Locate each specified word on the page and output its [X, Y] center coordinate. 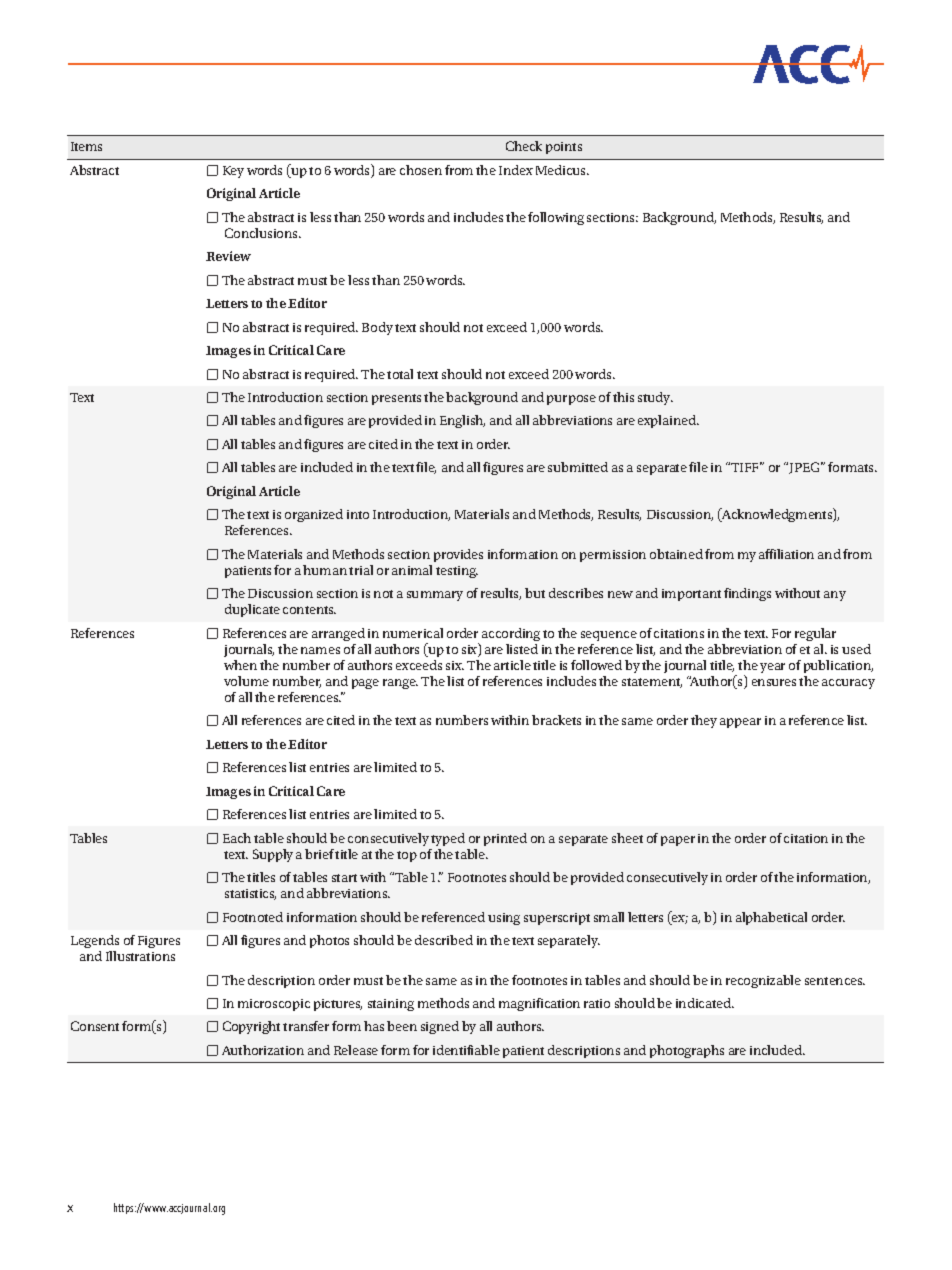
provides [458, 555]
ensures [774, 682]
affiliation [786, 554]
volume [246, 681]
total [400, 374]
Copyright [251, 1027]
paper [678, 841]
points [564, 148]
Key [233, 172]
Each [237, 838]
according [511, 634]
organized [314, 515]
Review [228, 256]
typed [448, 839]
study [655, 398]
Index [516, 170]
